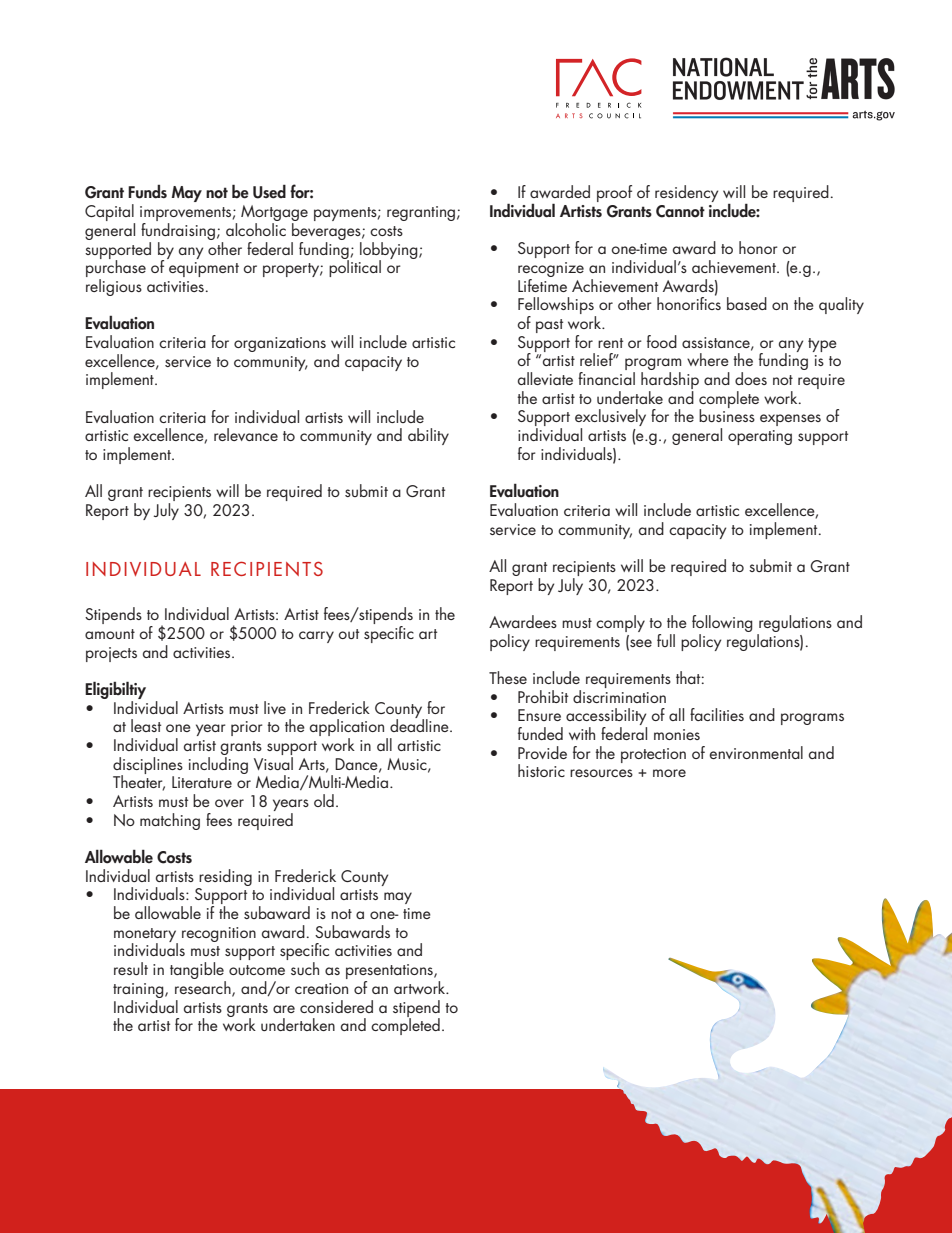 The image size is (952, 1233). Describe the element at coordinates (680, 211) in the image. I see `Cannot` at that location.
